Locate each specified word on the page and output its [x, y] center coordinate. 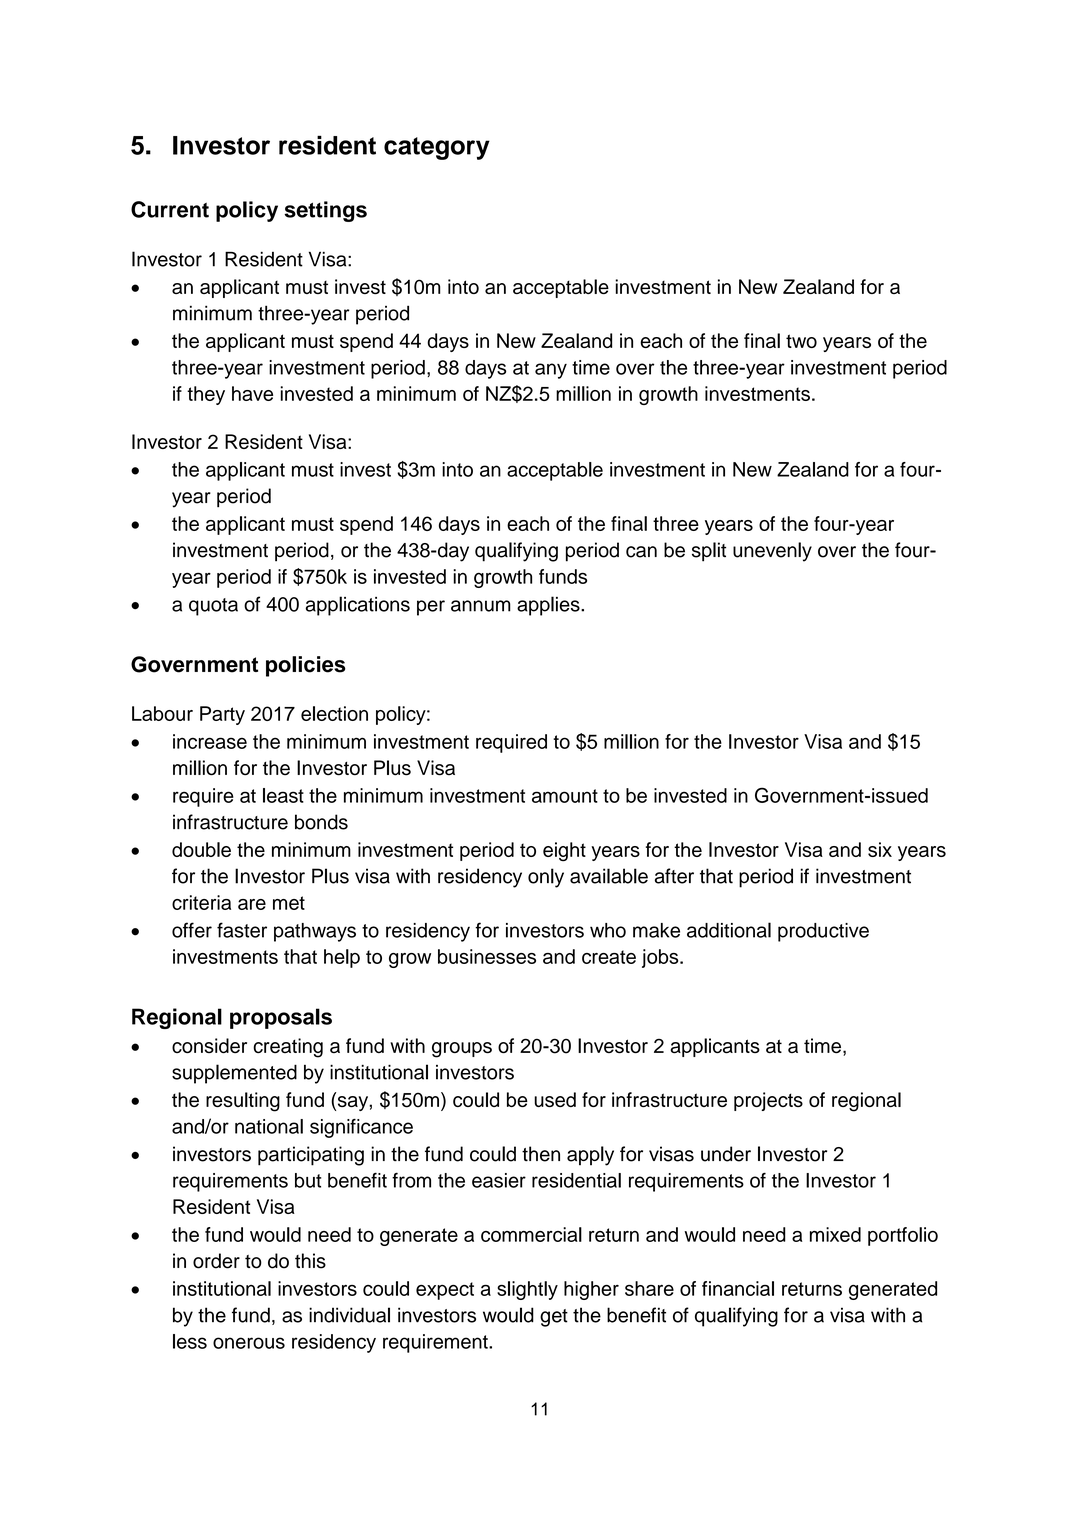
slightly [527, 1290]
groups [462, 1050]
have [252, 393]
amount [565, 796]
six [880, 849]
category [437, 148]
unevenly [772, 552]
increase [210, 741]
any [551, 371]
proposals [281, 1018]
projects [768, 1101]
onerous [249, 1343]
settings [325, 211]
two [801, 341]
